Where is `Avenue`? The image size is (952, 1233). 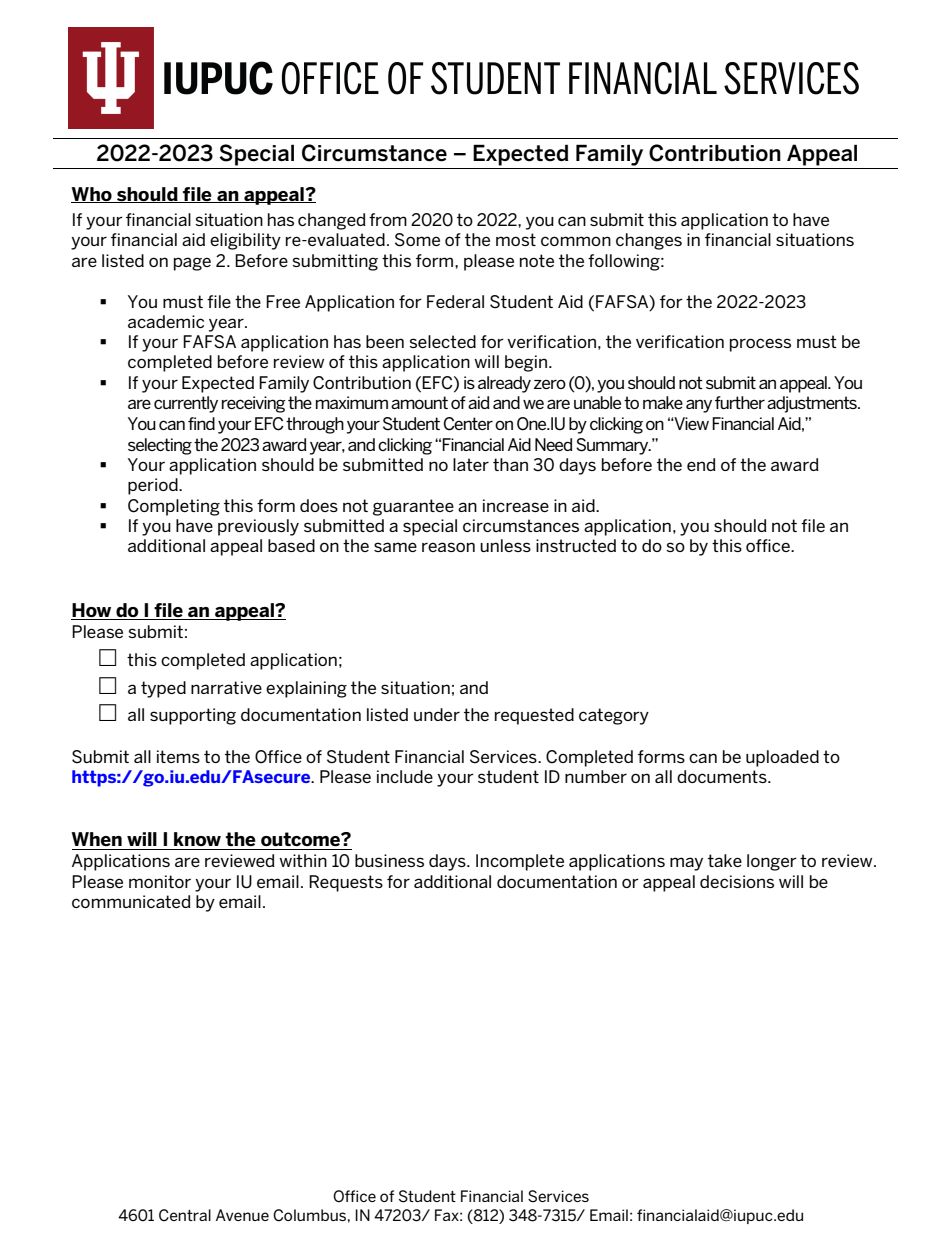 Avenue is located at coordinates (242, 1215).
